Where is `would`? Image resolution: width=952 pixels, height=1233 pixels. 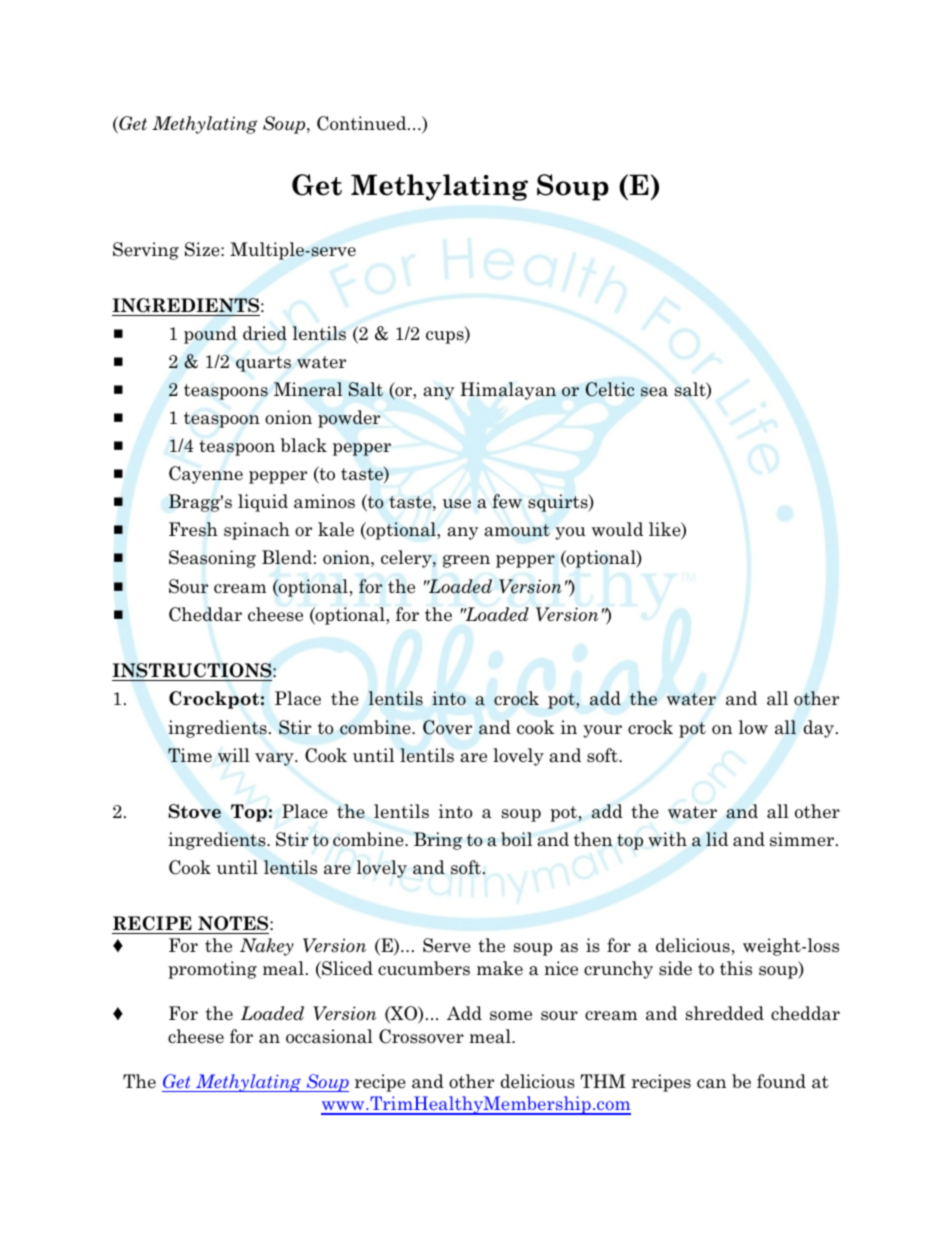 would is located at coordinates (617, 529).
